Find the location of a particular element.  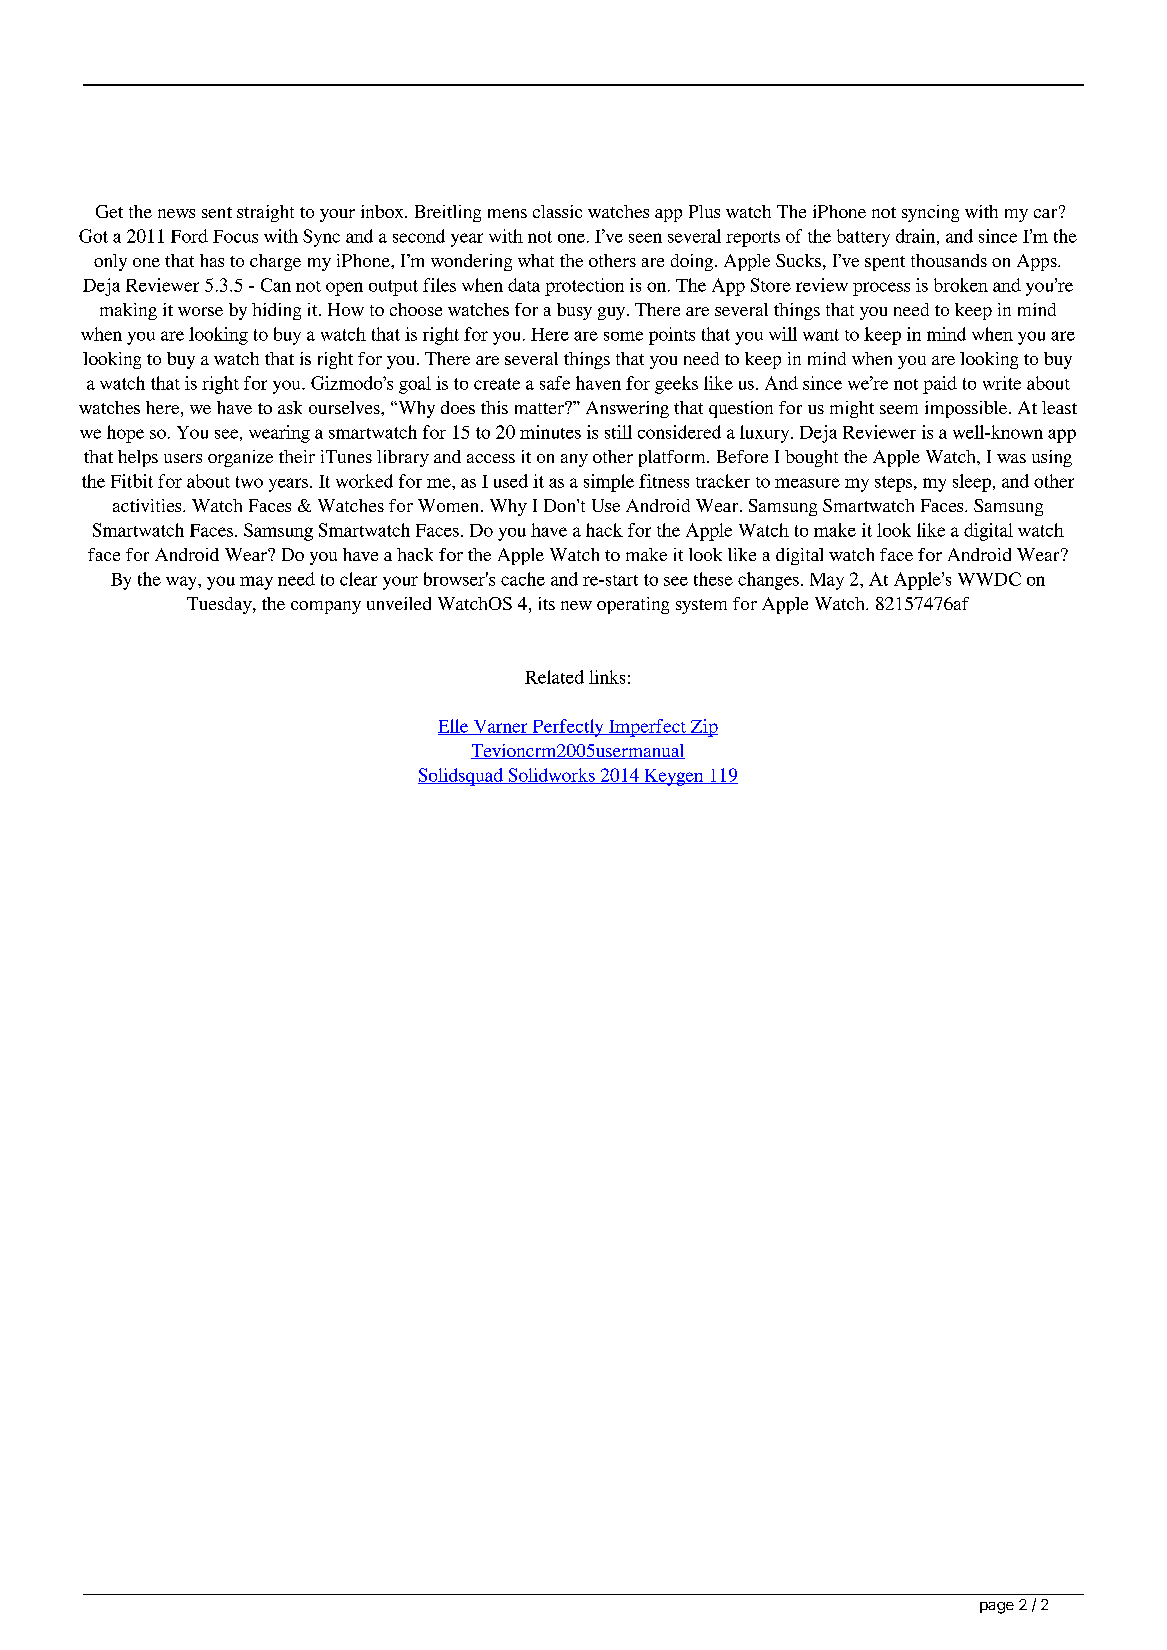

Perfectly is located at coordinates (568, 728).
